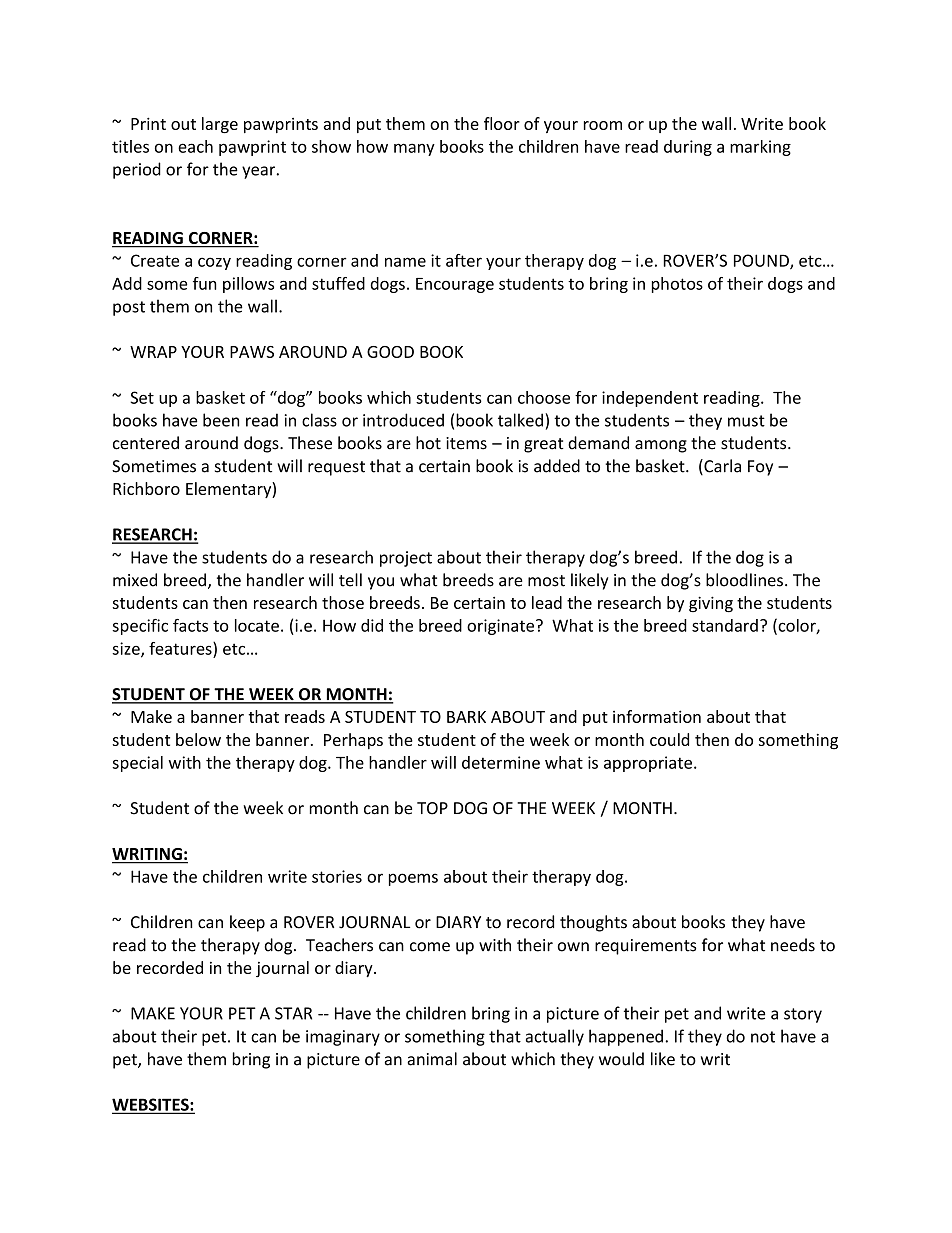 The image size is (952, 1233). I want to click on keep, so click(247, 923).
